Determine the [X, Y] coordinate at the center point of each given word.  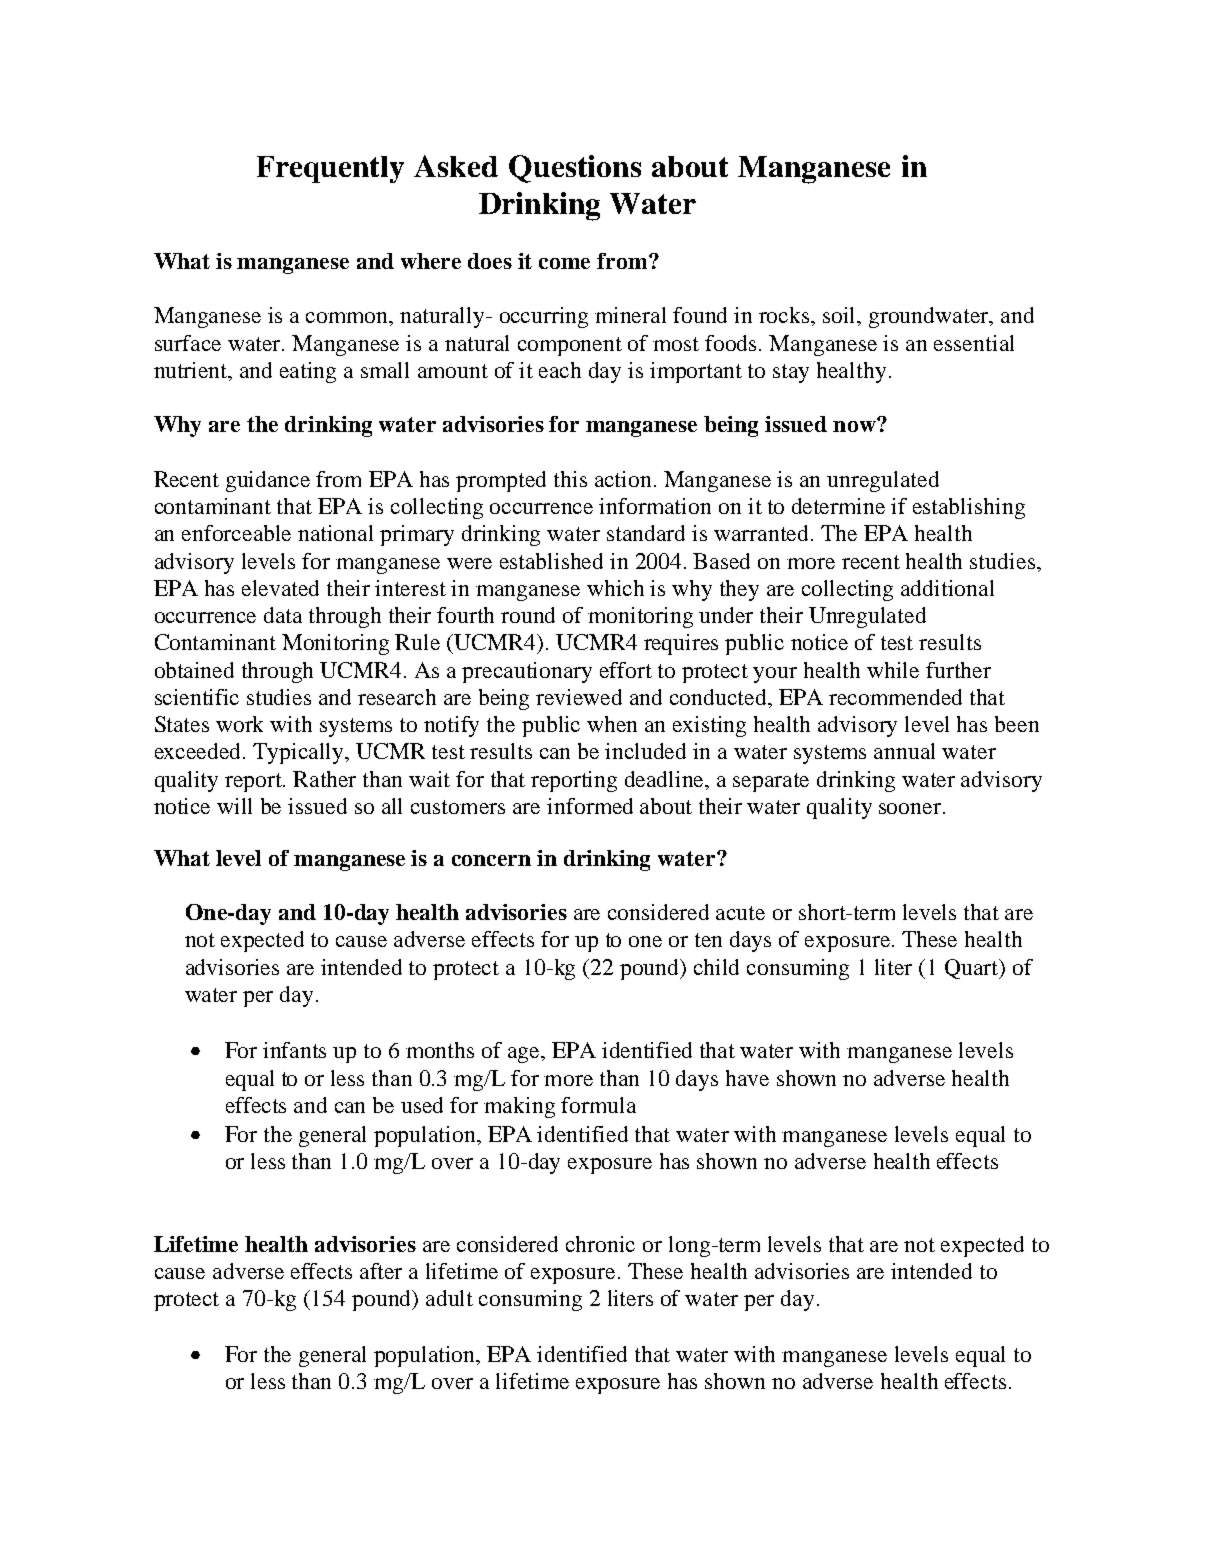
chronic [600, 1244]
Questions [575, 169]
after [381, 1271]
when [612, 724]
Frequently [330, 169]
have [747, 1078]
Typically [300, 753]
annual [904, 751]
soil [841, 316]
